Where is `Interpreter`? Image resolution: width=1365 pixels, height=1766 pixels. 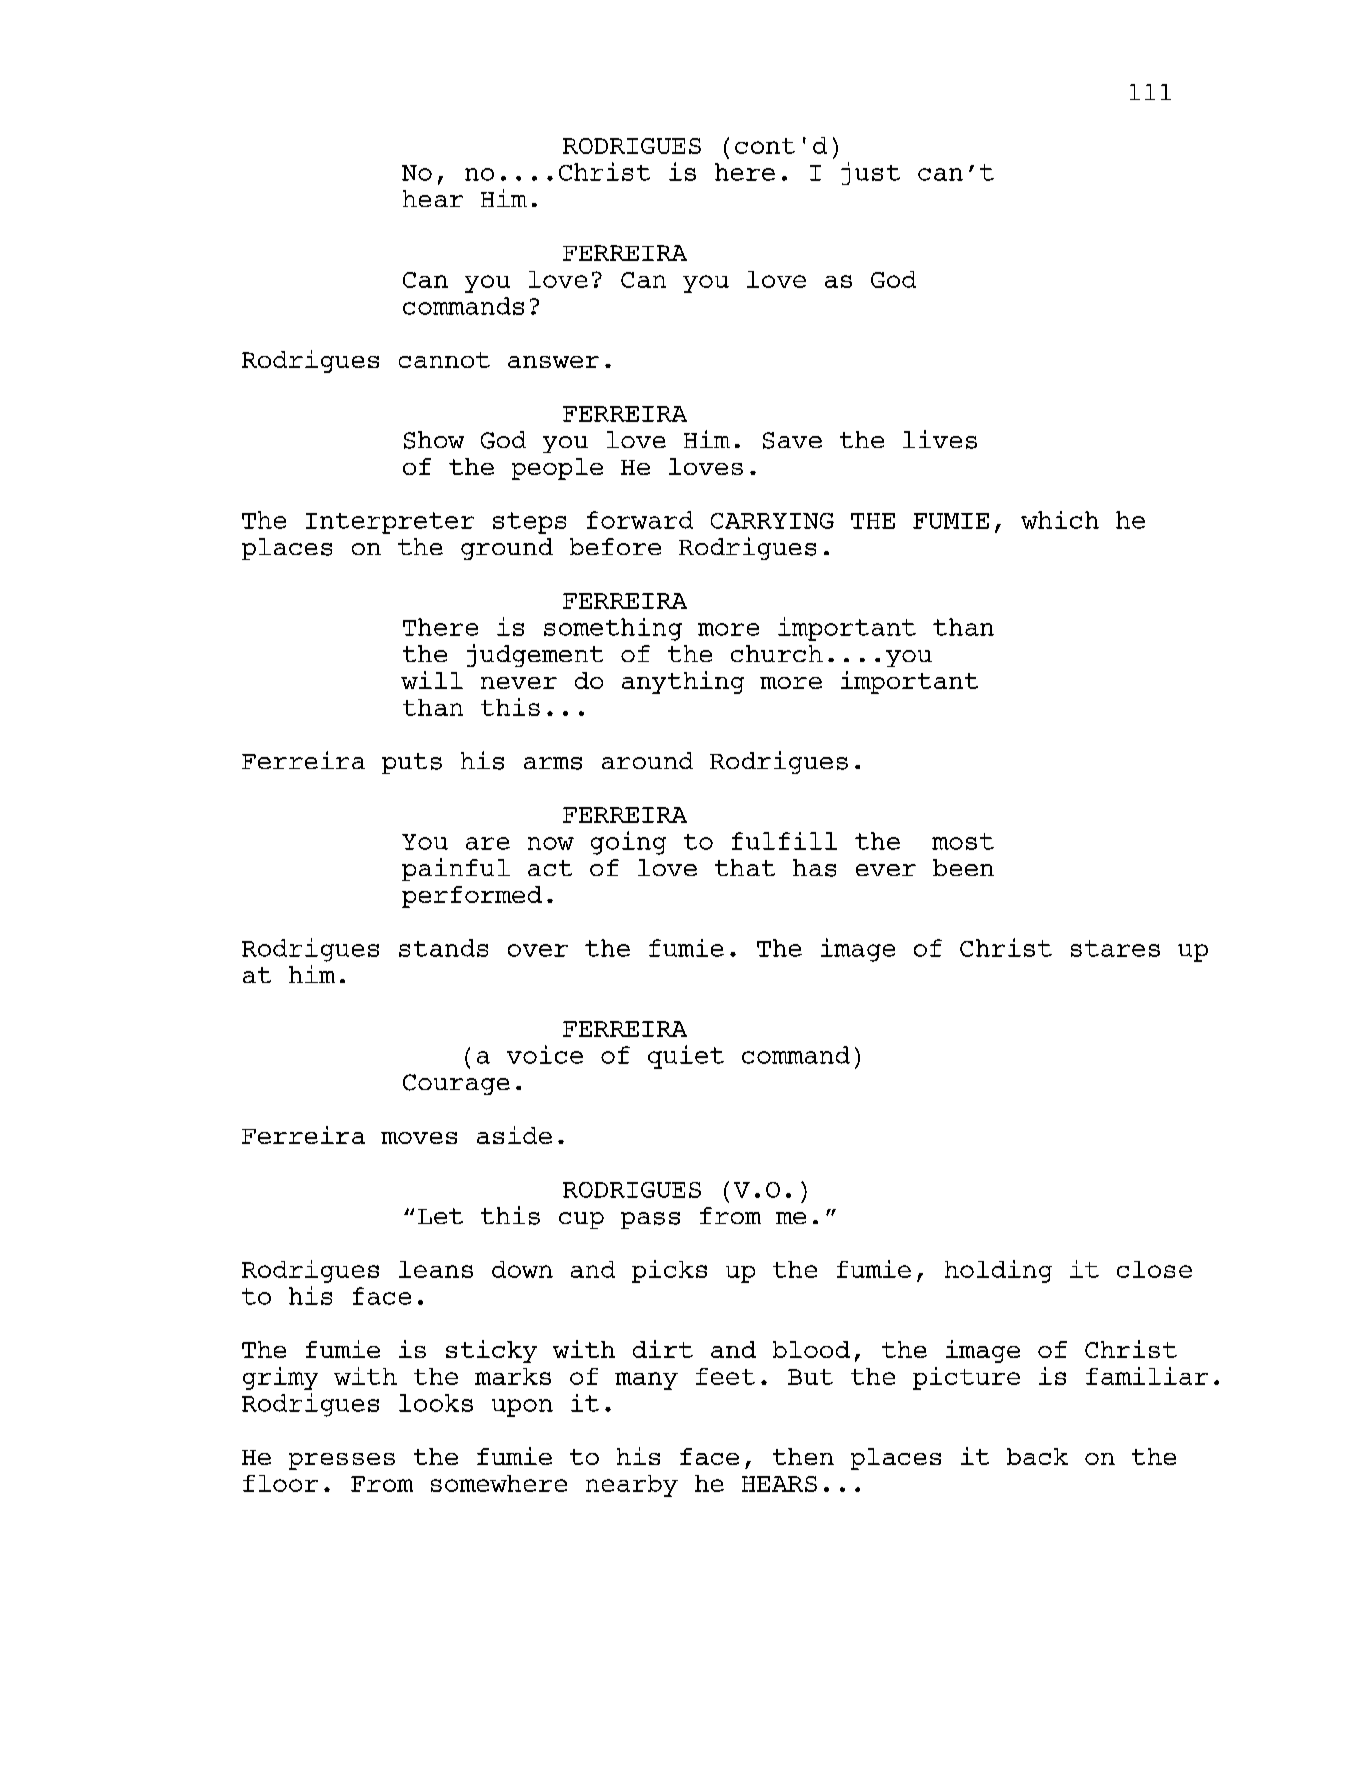 Interpreter is located at coordinates (390, 523).
